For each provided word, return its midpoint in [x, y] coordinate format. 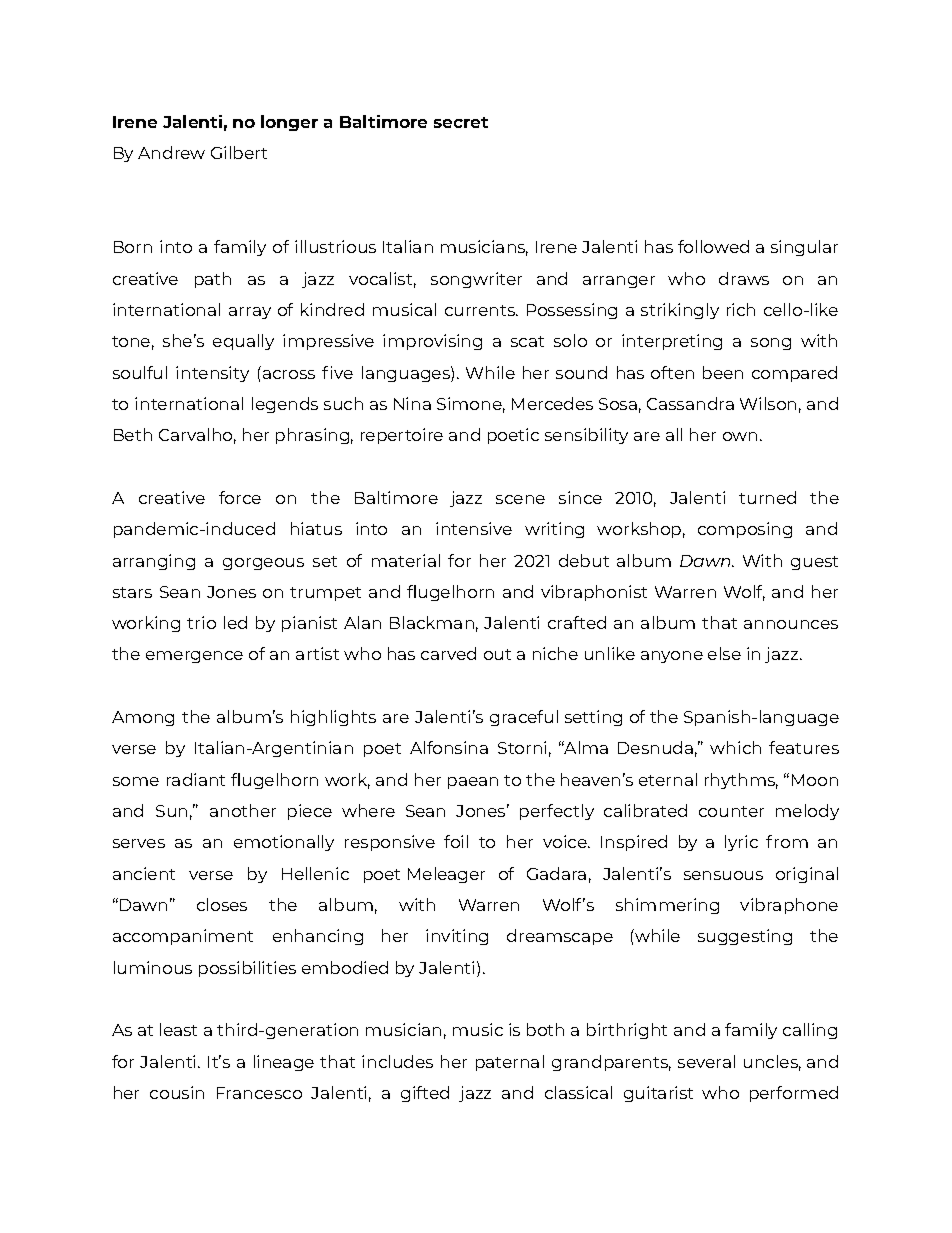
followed [713, 246]
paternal [510, 1063]
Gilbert [239, 152]
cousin [177, 1092]
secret [461, 122]
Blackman [432, 622]
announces [791, 624]
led [235, 622]
